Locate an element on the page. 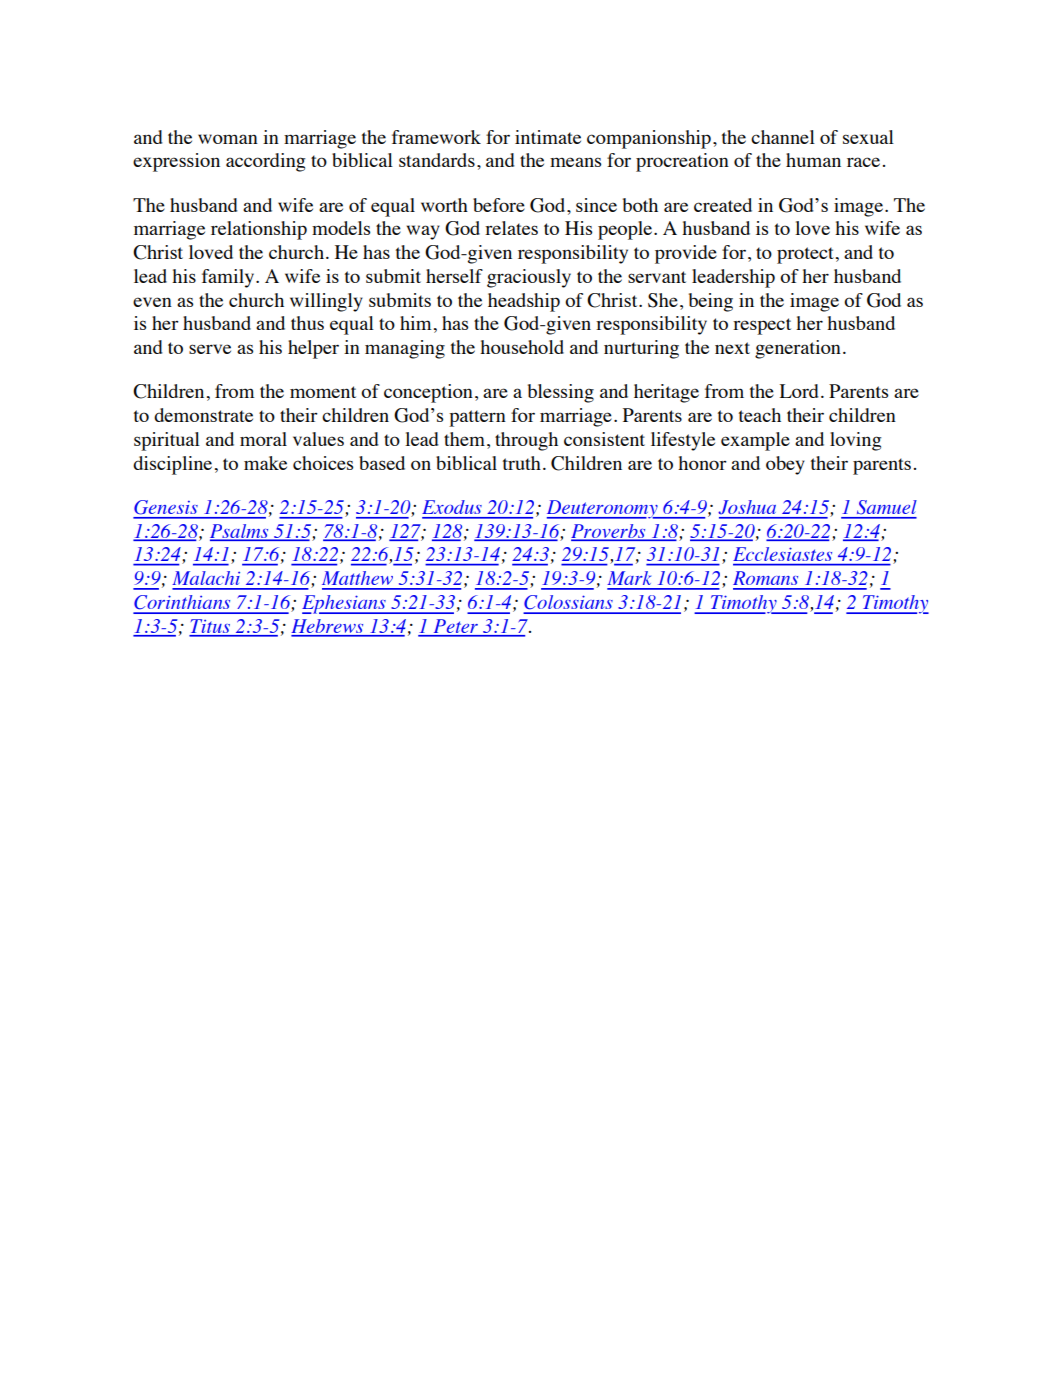  family is located at coordinates (229, 278).
